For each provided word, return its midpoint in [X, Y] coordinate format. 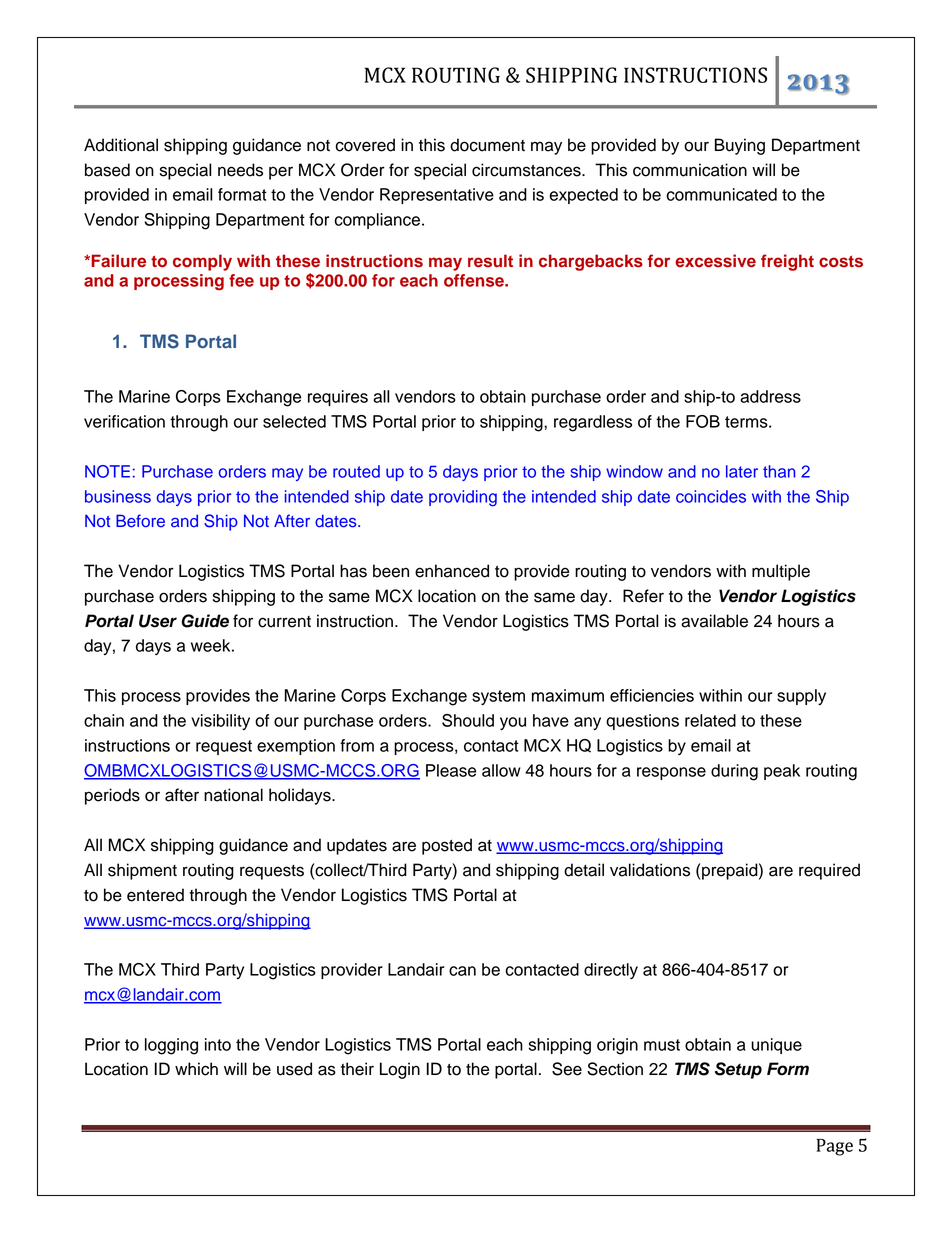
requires [338, 398]
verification [124, 421]
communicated [721, 194]
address [770, 396]
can [462, 971]
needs [240, 170]
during [734, 772]
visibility [220, 722]
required [829, 871]
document [487, 145]
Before [140, 521]
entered [155, 895]
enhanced [452, 571]
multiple [781, 572]
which [196, 1069]
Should [468, 720]
